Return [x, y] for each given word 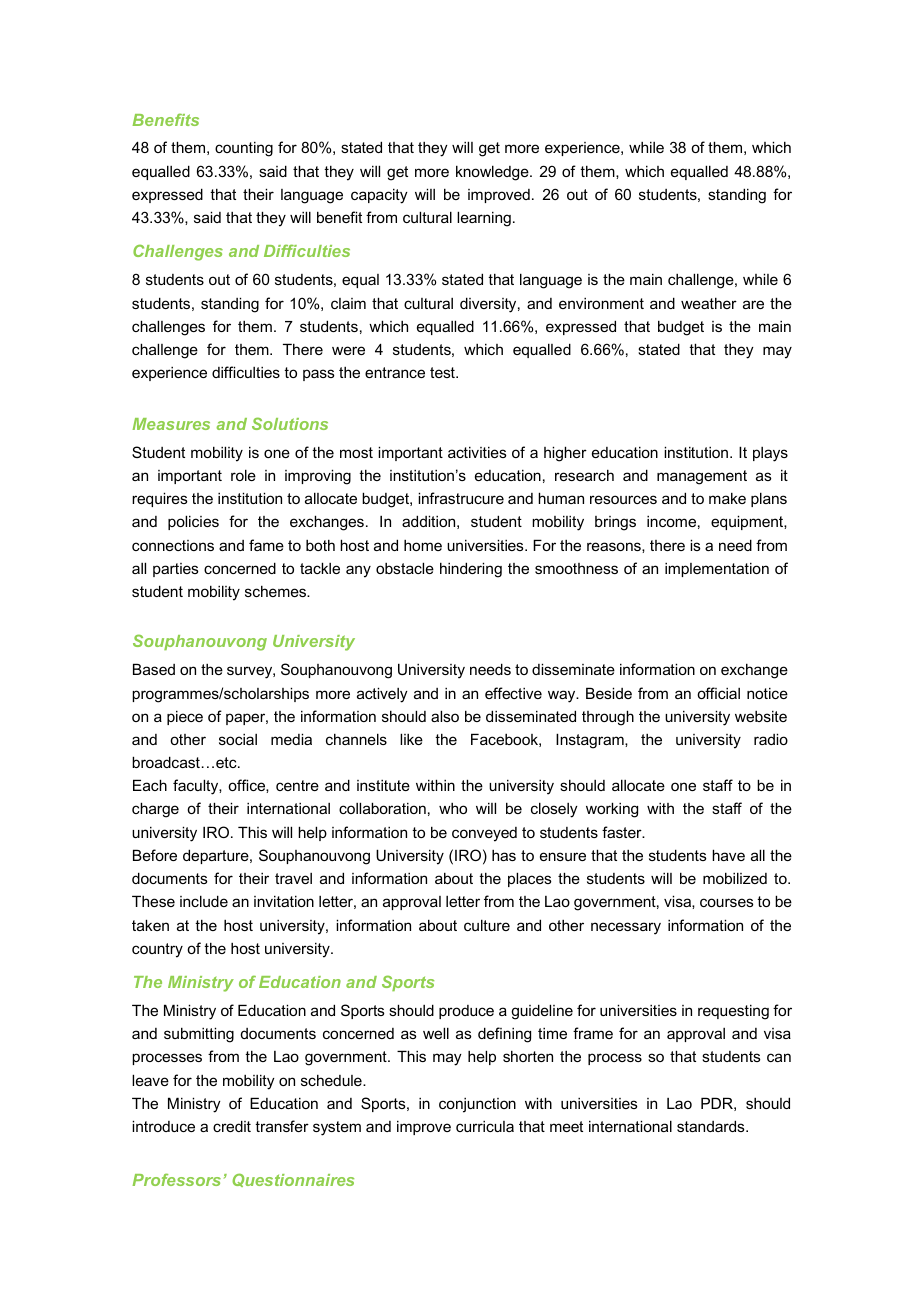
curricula [485, 1126]
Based [154, 669]
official [718, 693]
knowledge [493, 173]
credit [232, 1126]
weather [709, 303]
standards [712, 1126]
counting [244, 149]
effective [513, 693]
